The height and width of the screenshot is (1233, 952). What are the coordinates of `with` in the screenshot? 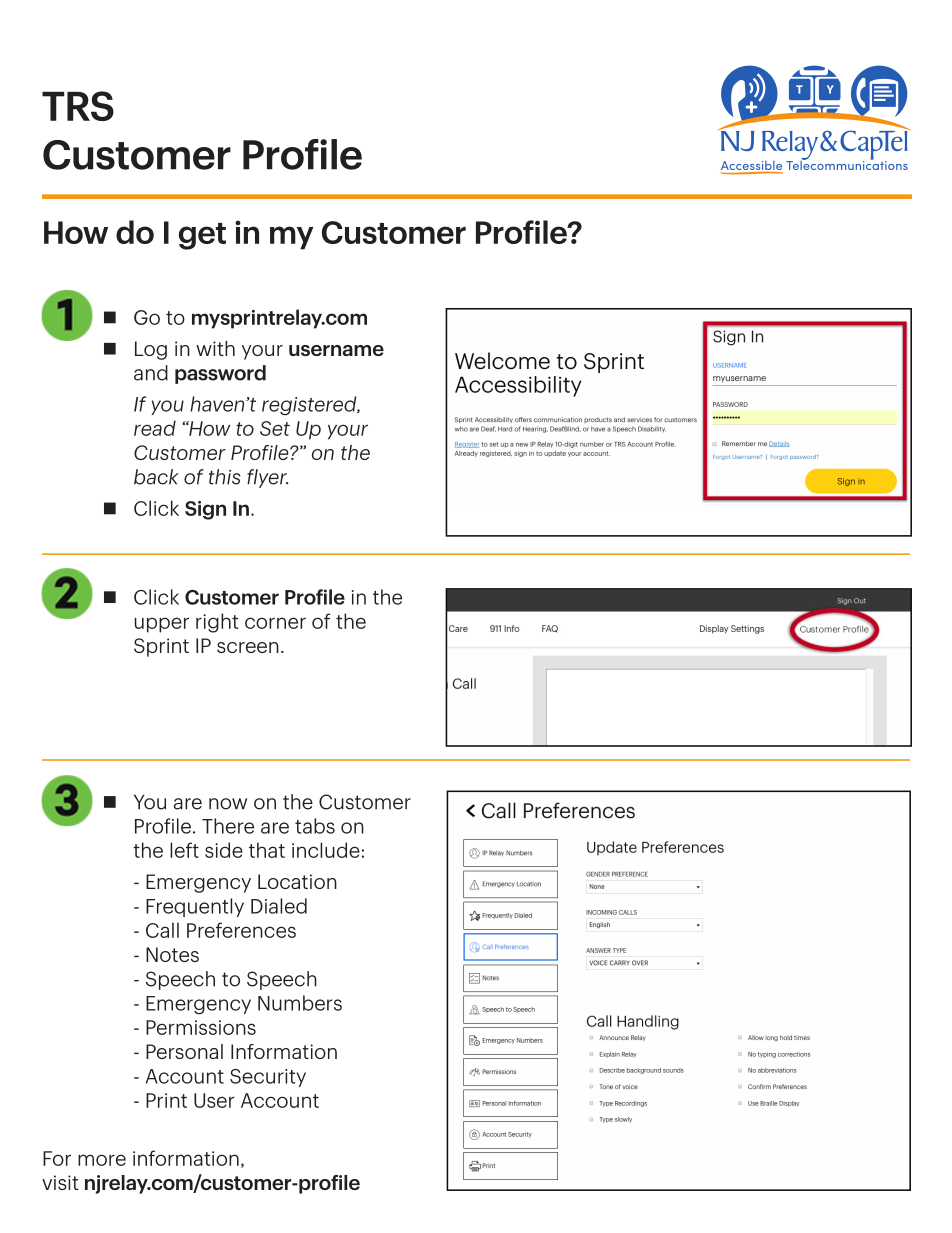 It's located at (215, 348).
